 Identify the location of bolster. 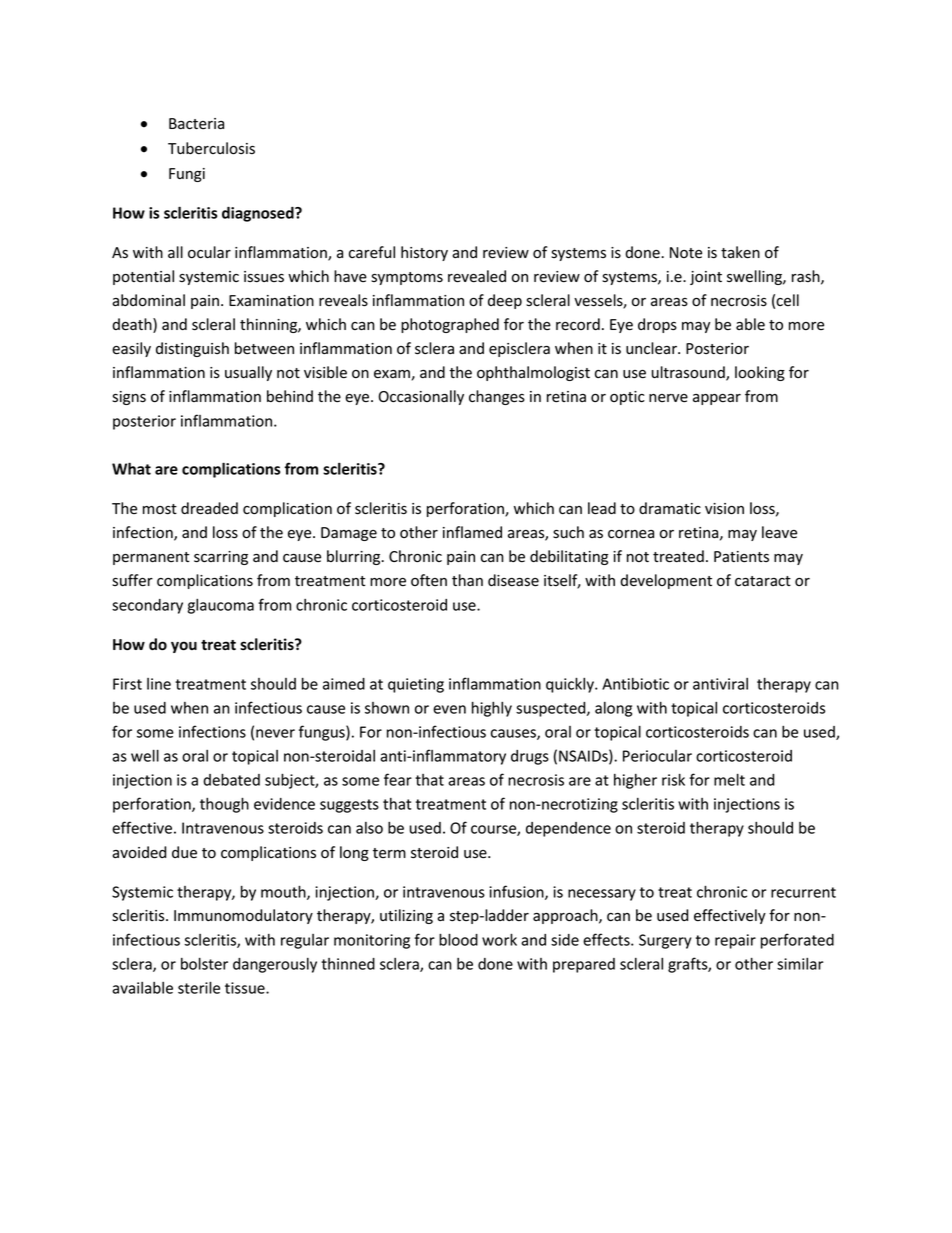
(204, 963).
